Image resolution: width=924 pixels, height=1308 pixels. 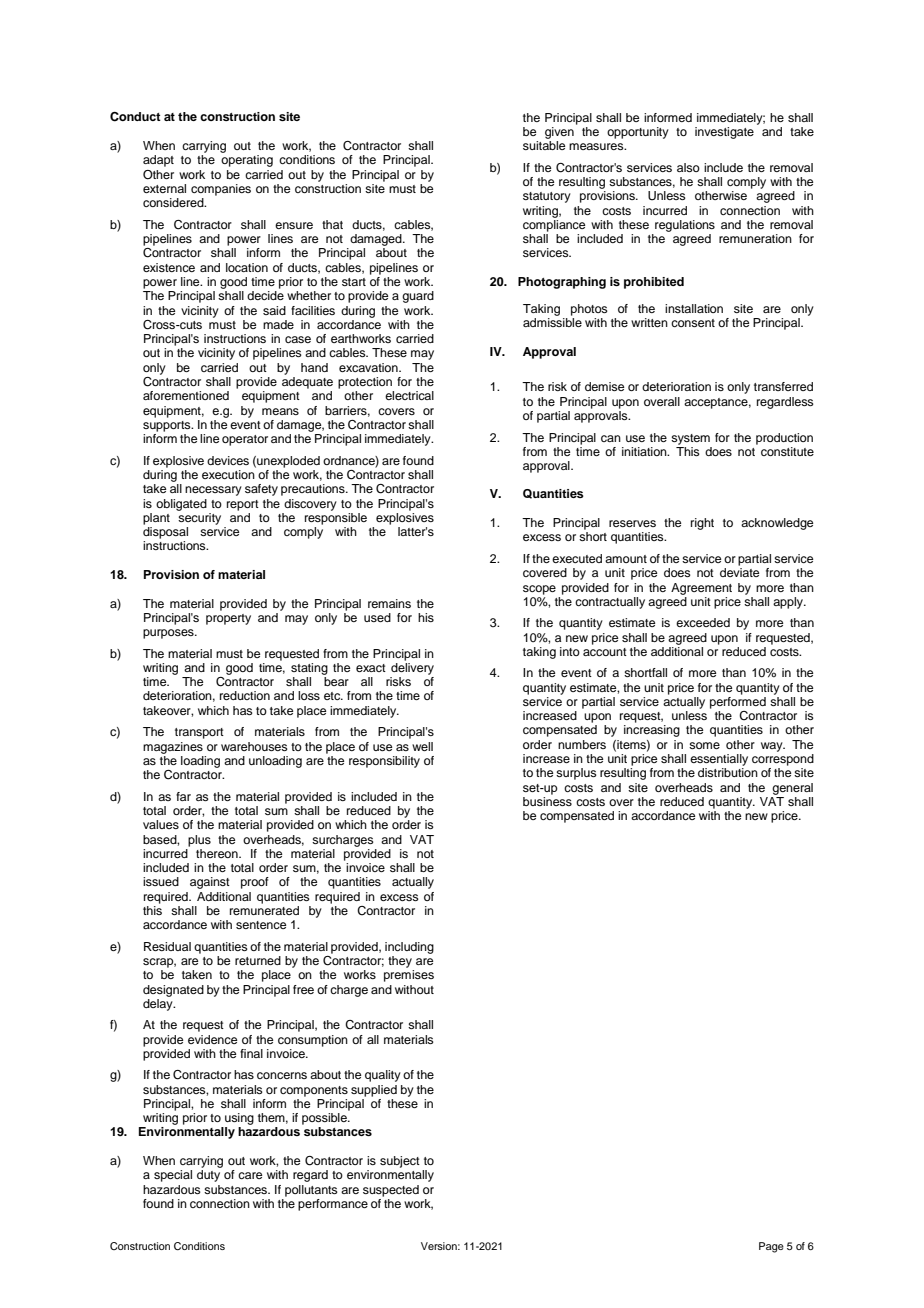 I want to click on suspected, so click(x=391, y=1191).
